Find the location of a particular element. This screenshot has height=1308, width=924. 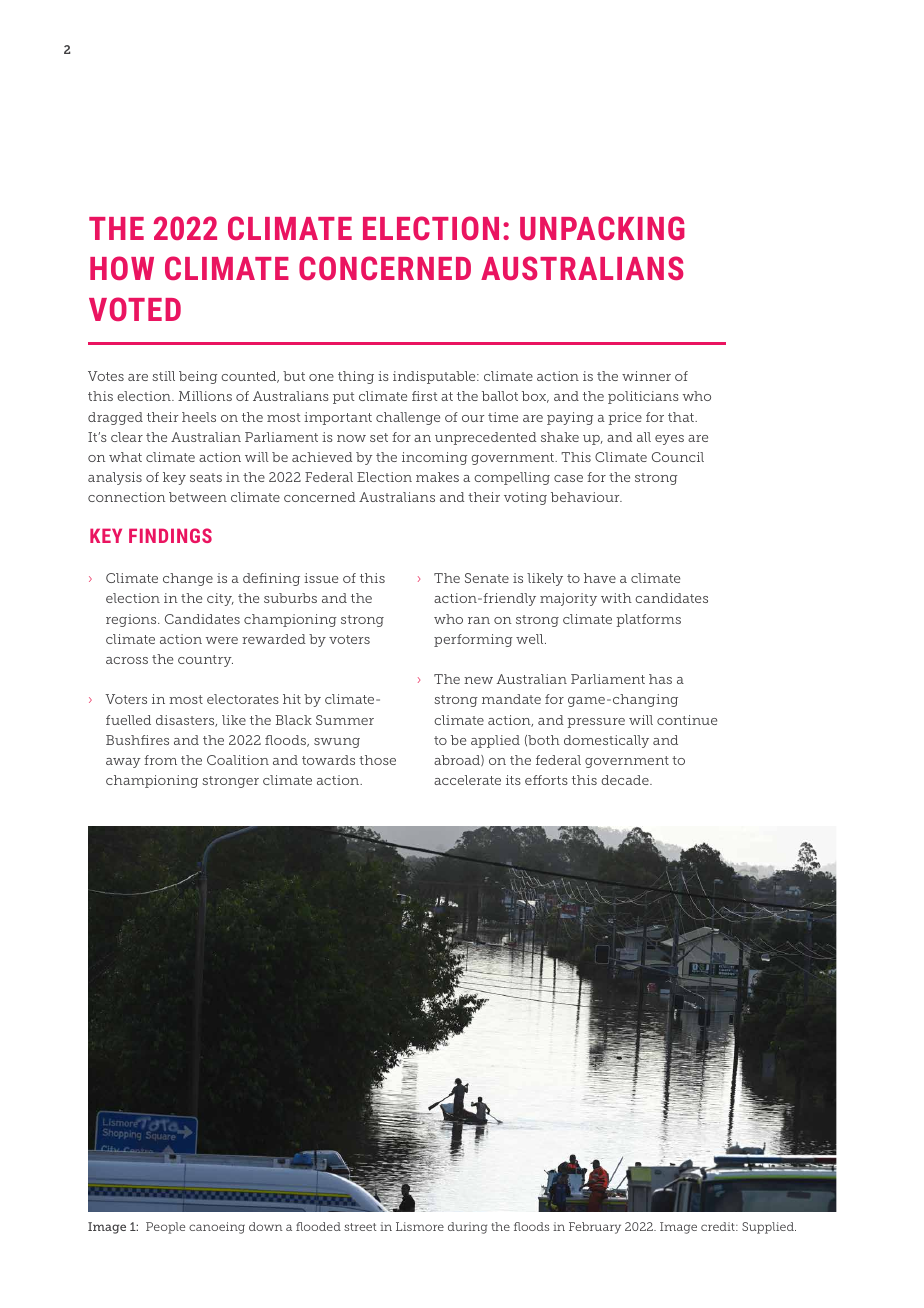

indisputable is located at coordinates (435, 377).
